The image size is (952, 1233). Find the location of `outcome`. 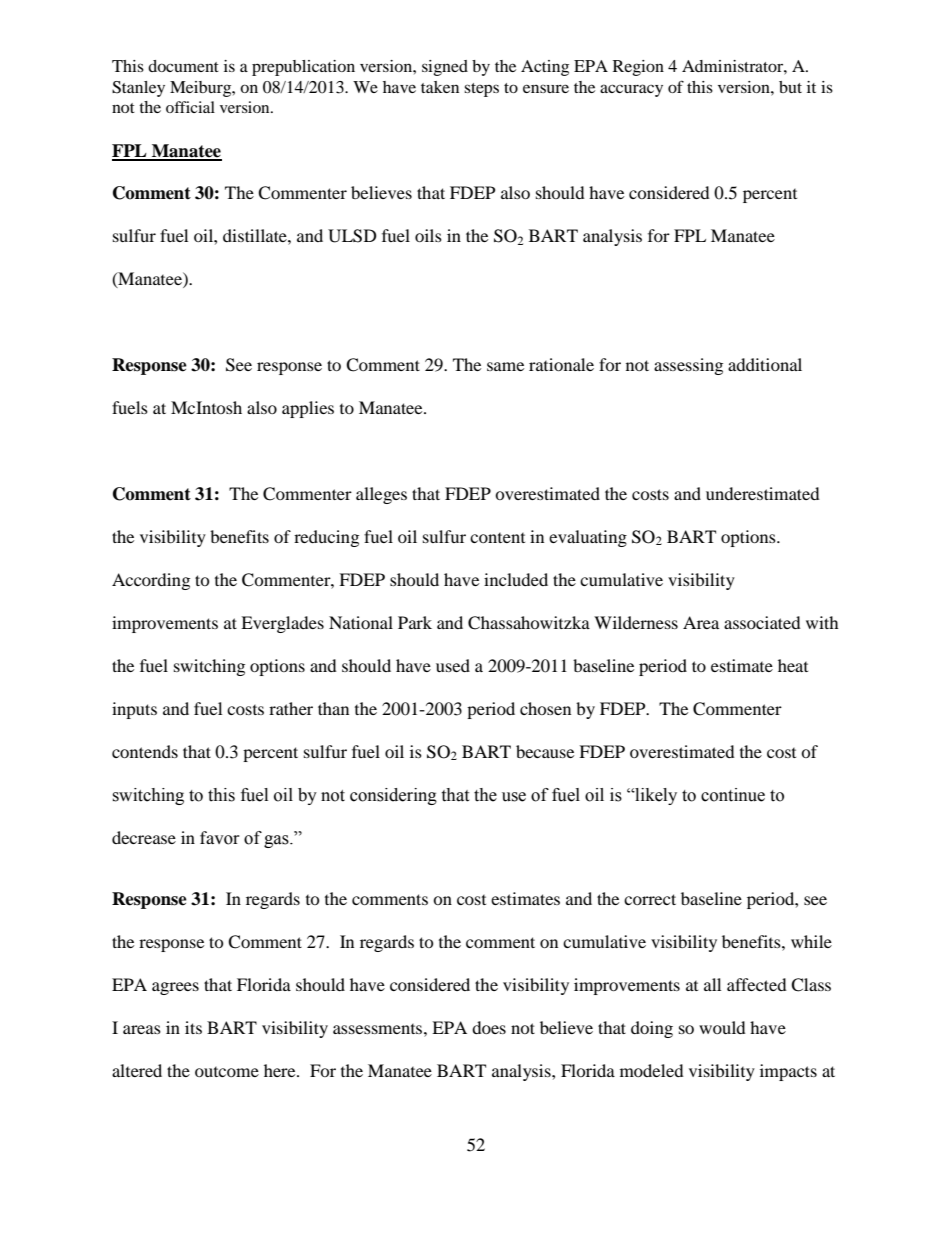

outcome is located at coordinates (227, 1072).
